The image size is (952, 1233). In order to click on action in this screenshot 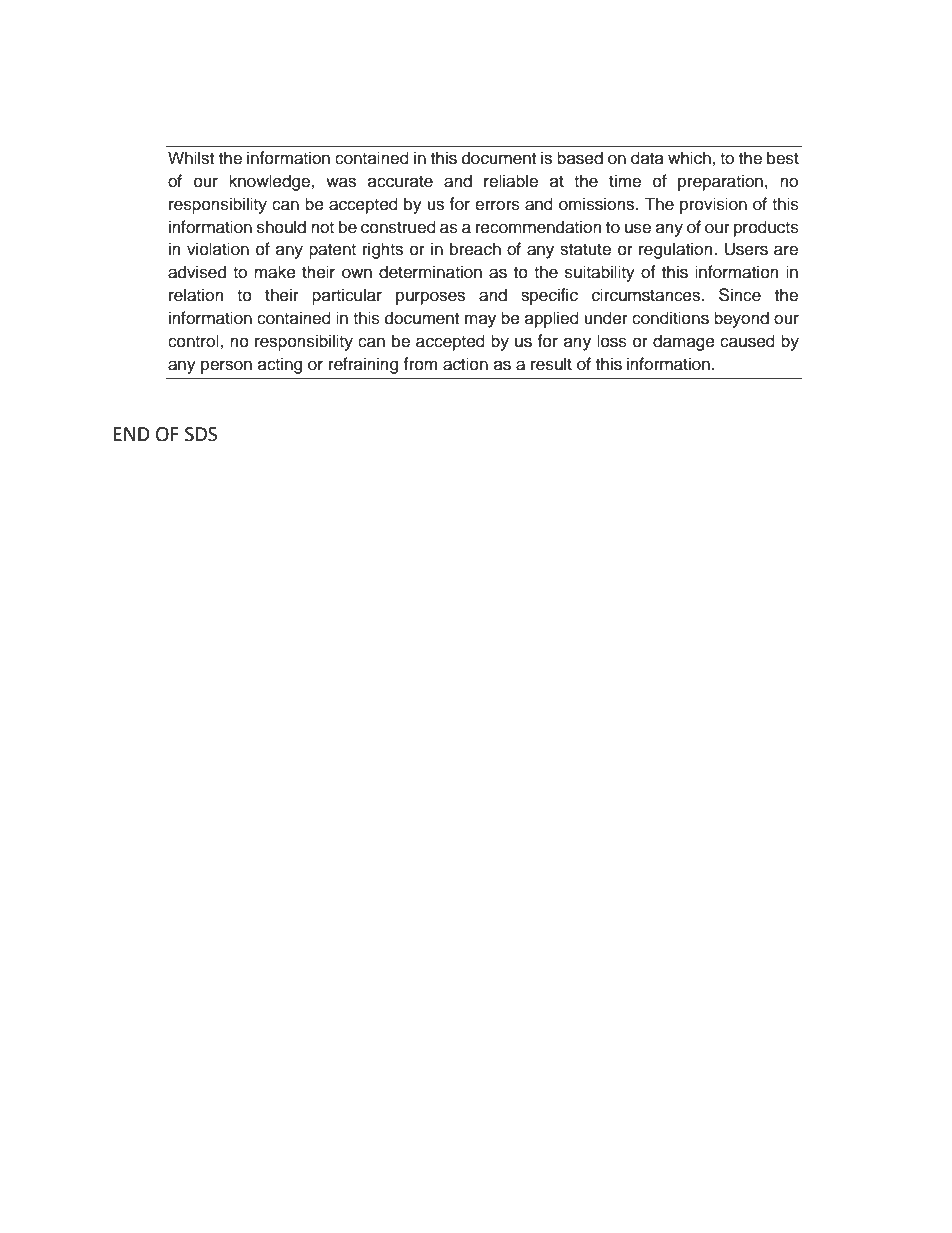, I will do `click(465, 364)`.
